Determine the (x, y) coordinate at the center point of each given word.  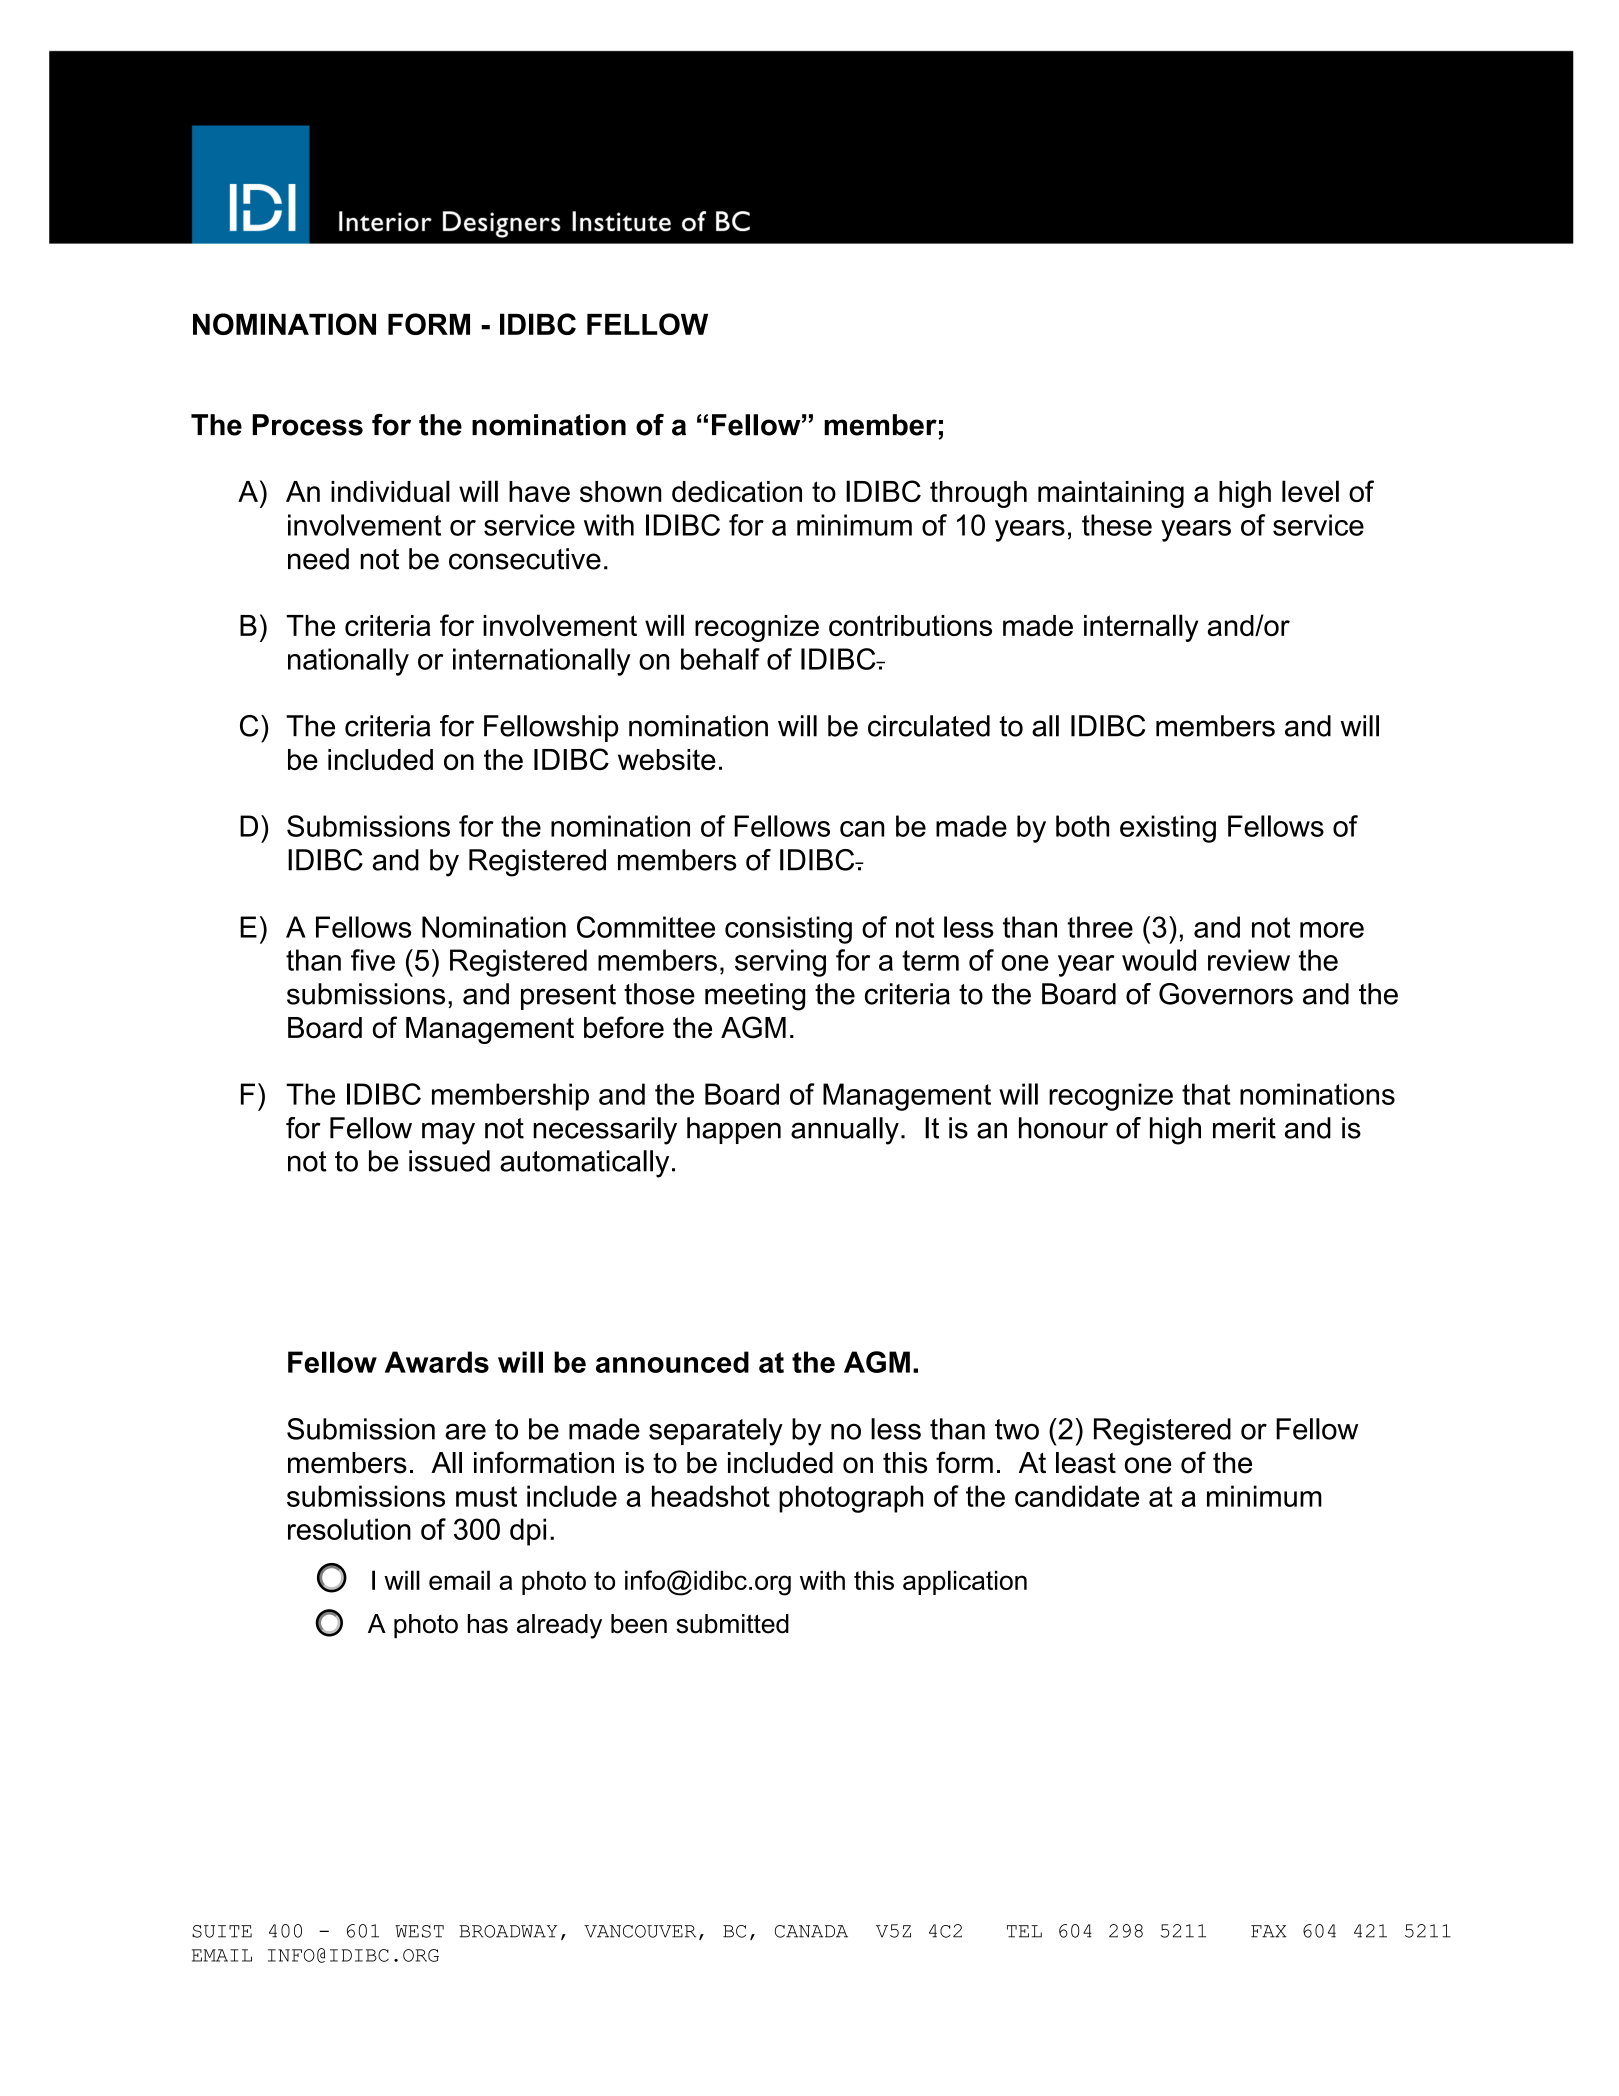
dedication (737, 491)
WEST (419, 1931)
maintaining (1111, 494)
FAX (1269, 1931)
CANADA (811, 1931)
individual (390, 491)
